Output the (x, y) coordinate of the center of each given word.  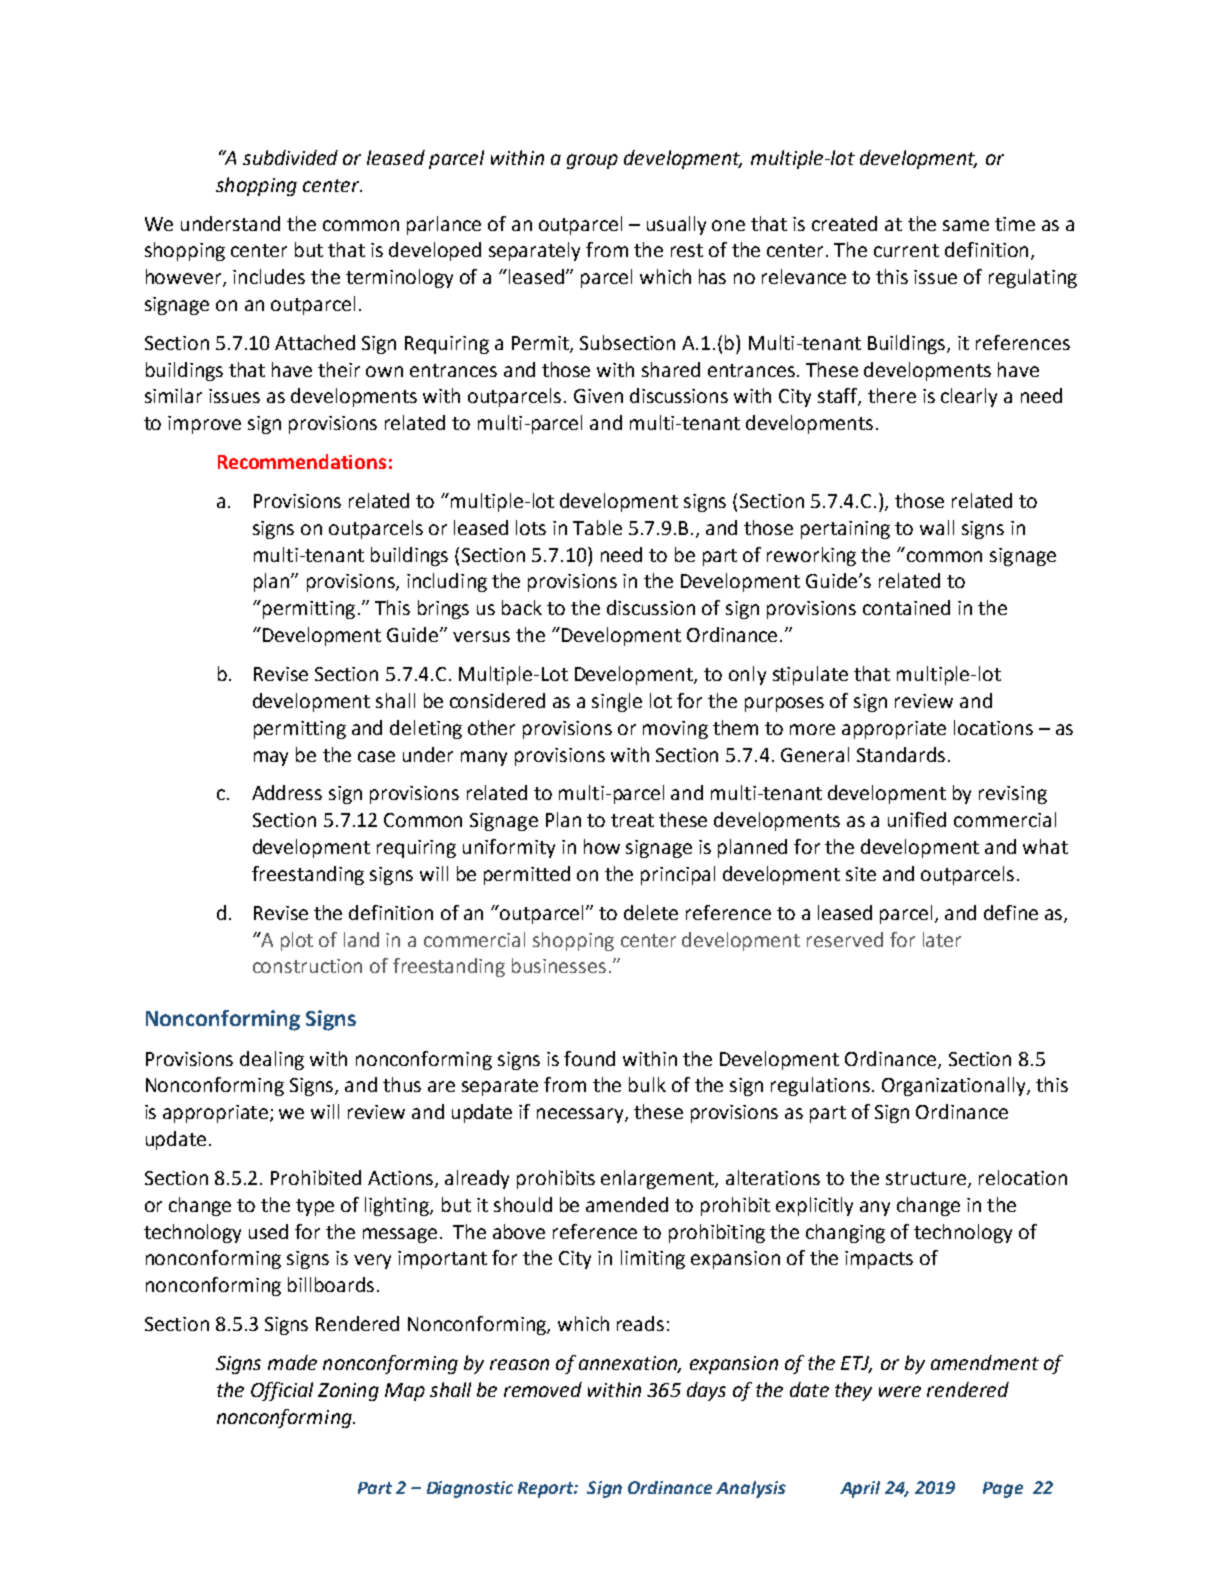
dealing (272, 1060)
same (966, 225)
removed (543, 1389)
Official (282, 1391)
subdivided (290, 157)
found (589, 1058)
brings (443, 609)
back (522, 607)
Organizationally (955, 1086)
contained (906, 607)
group (592, 161)
